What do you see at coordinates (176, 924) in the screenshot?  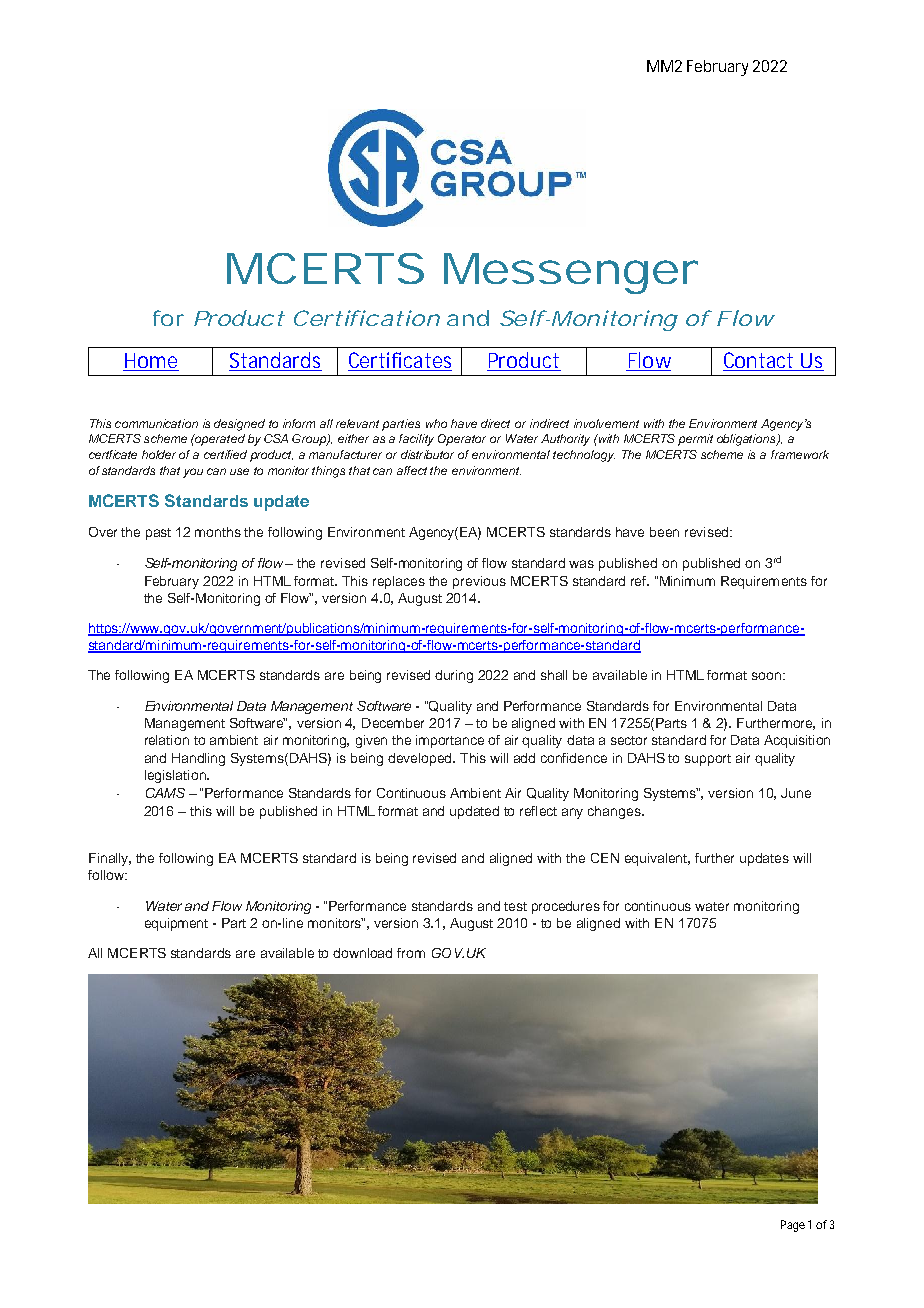 I see `equipment` at bounding box center [176, 924].
